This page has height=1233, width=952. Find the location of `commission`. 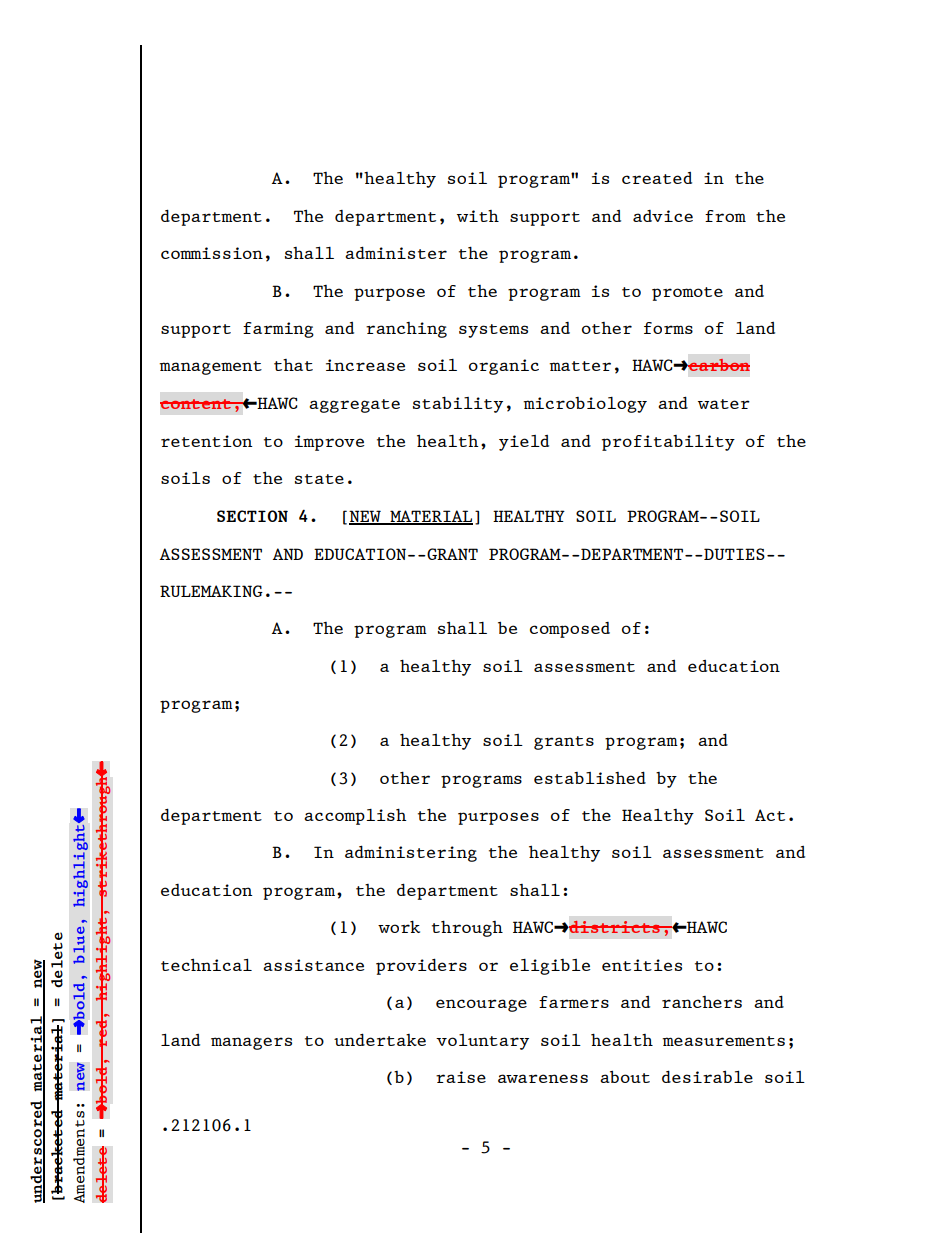

commission is located at coordinates (212, 253).
